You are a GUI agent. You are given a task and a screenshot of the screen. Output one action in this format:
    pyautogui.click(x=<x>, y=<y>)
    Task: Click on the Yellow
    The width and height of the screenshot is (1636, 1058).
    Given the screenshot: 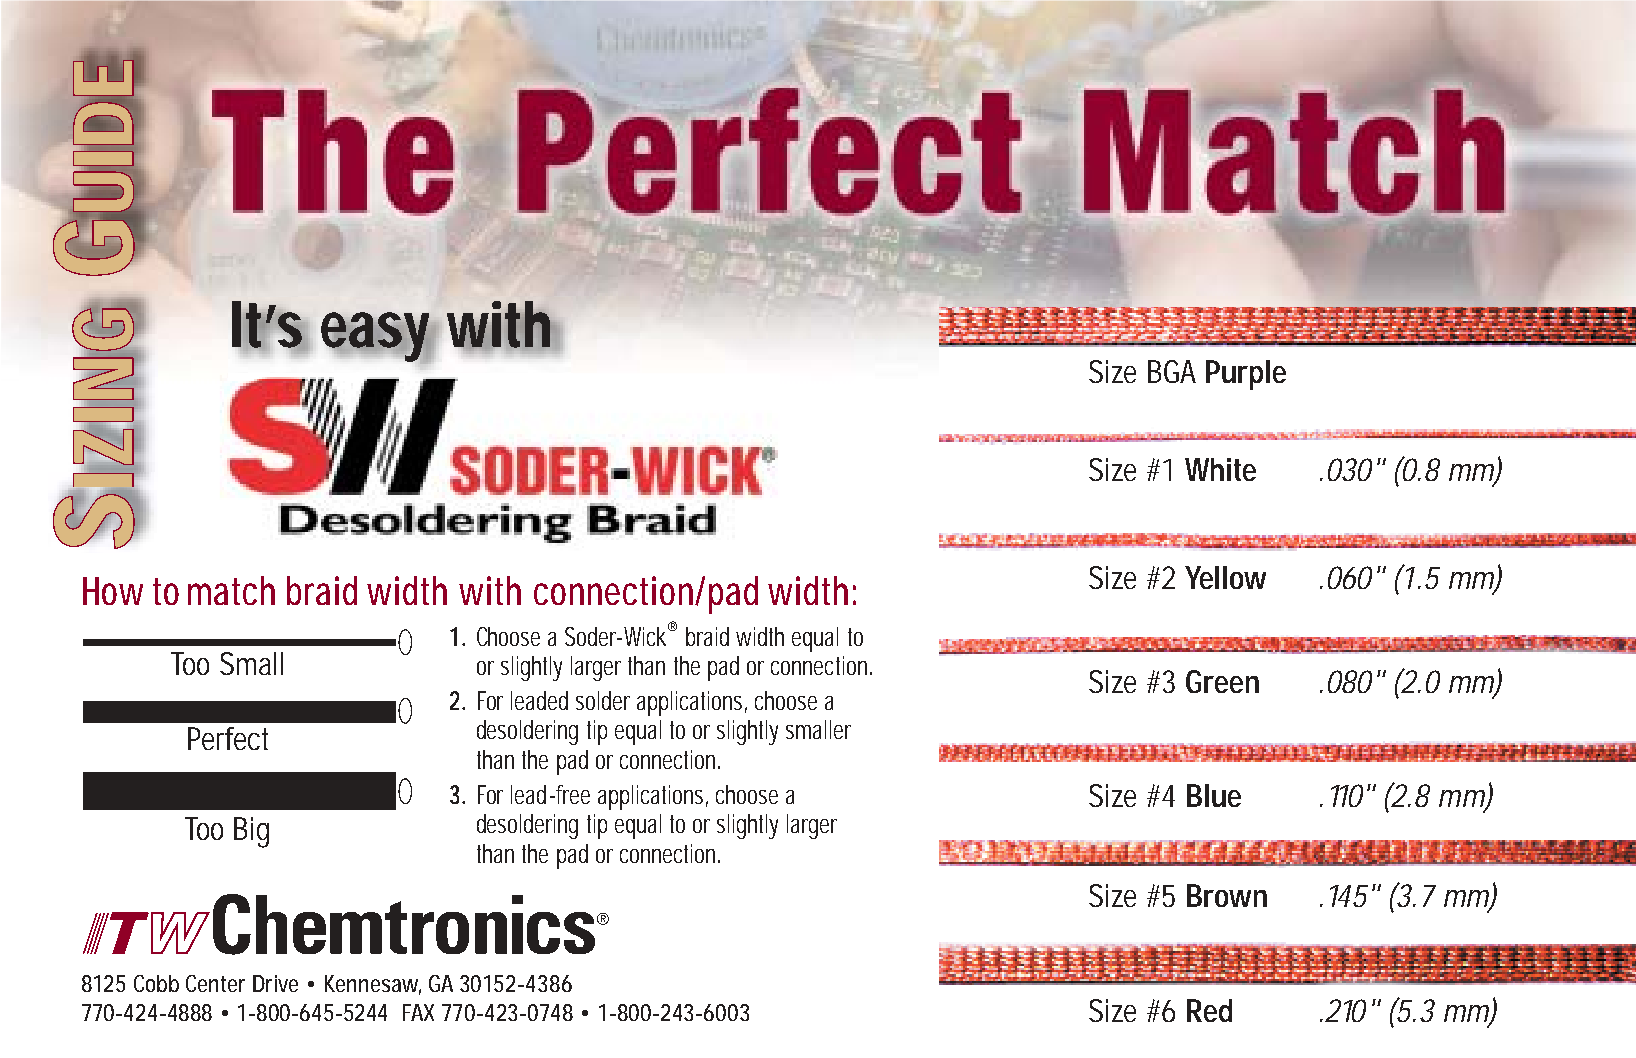 What is the action you would take?
    pyautogui.click(x=1225, y=577)
